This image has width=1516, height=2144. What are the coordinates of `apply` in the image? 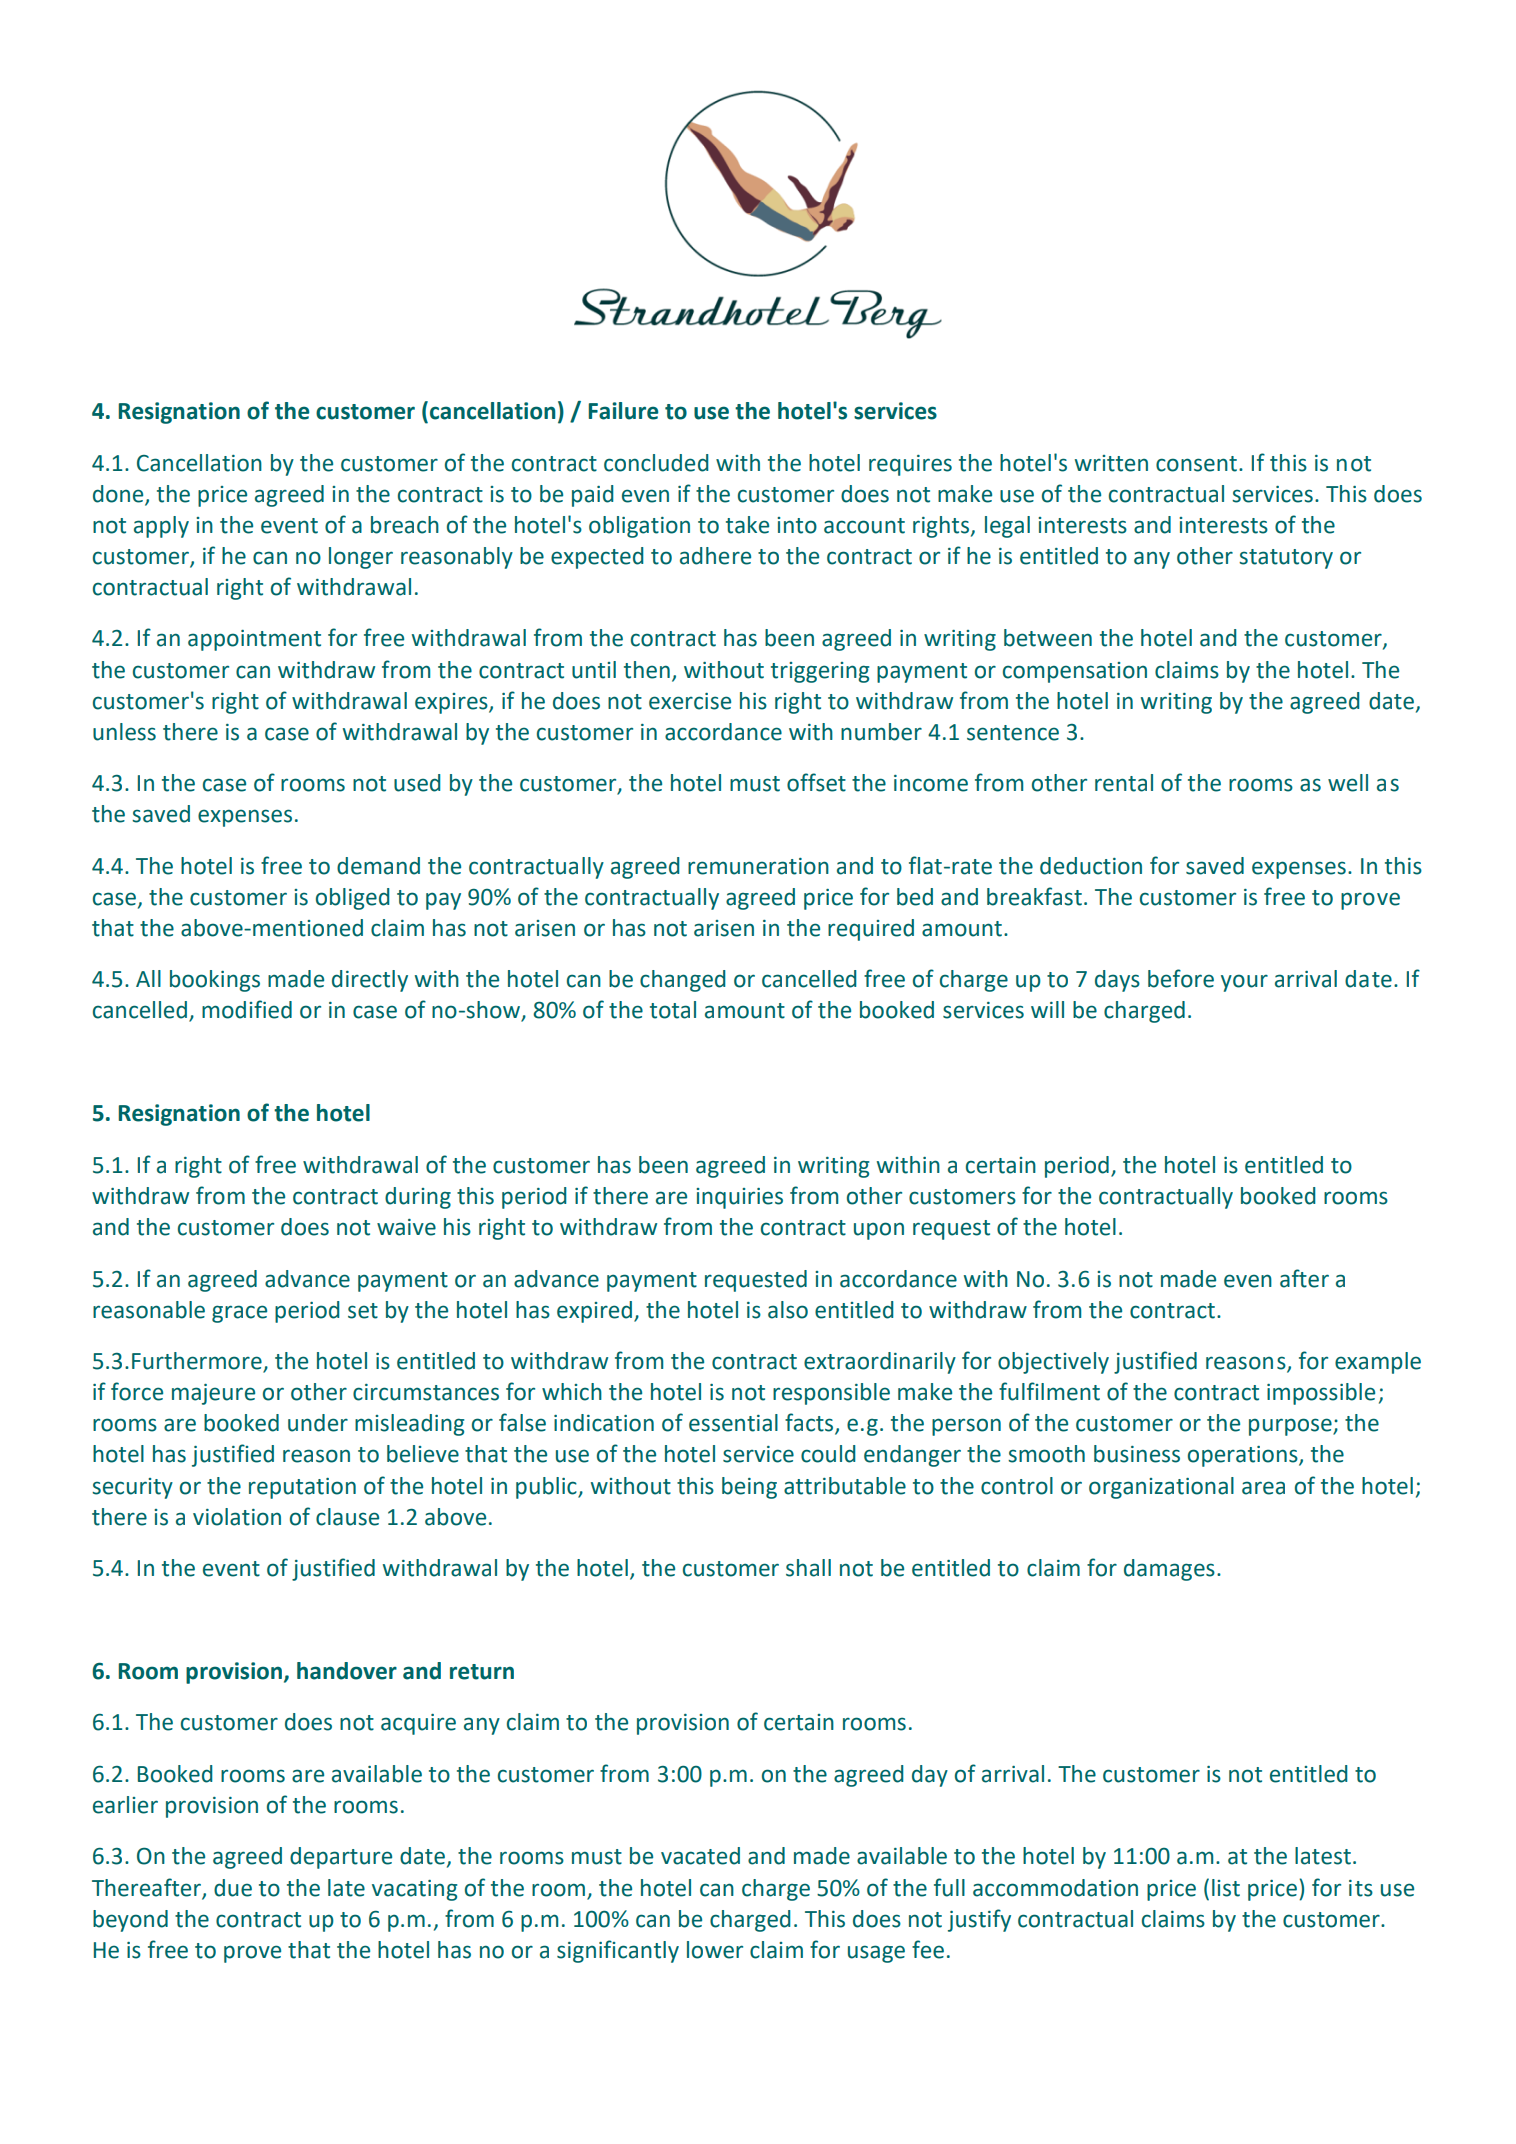 It's located at (161, 527).
